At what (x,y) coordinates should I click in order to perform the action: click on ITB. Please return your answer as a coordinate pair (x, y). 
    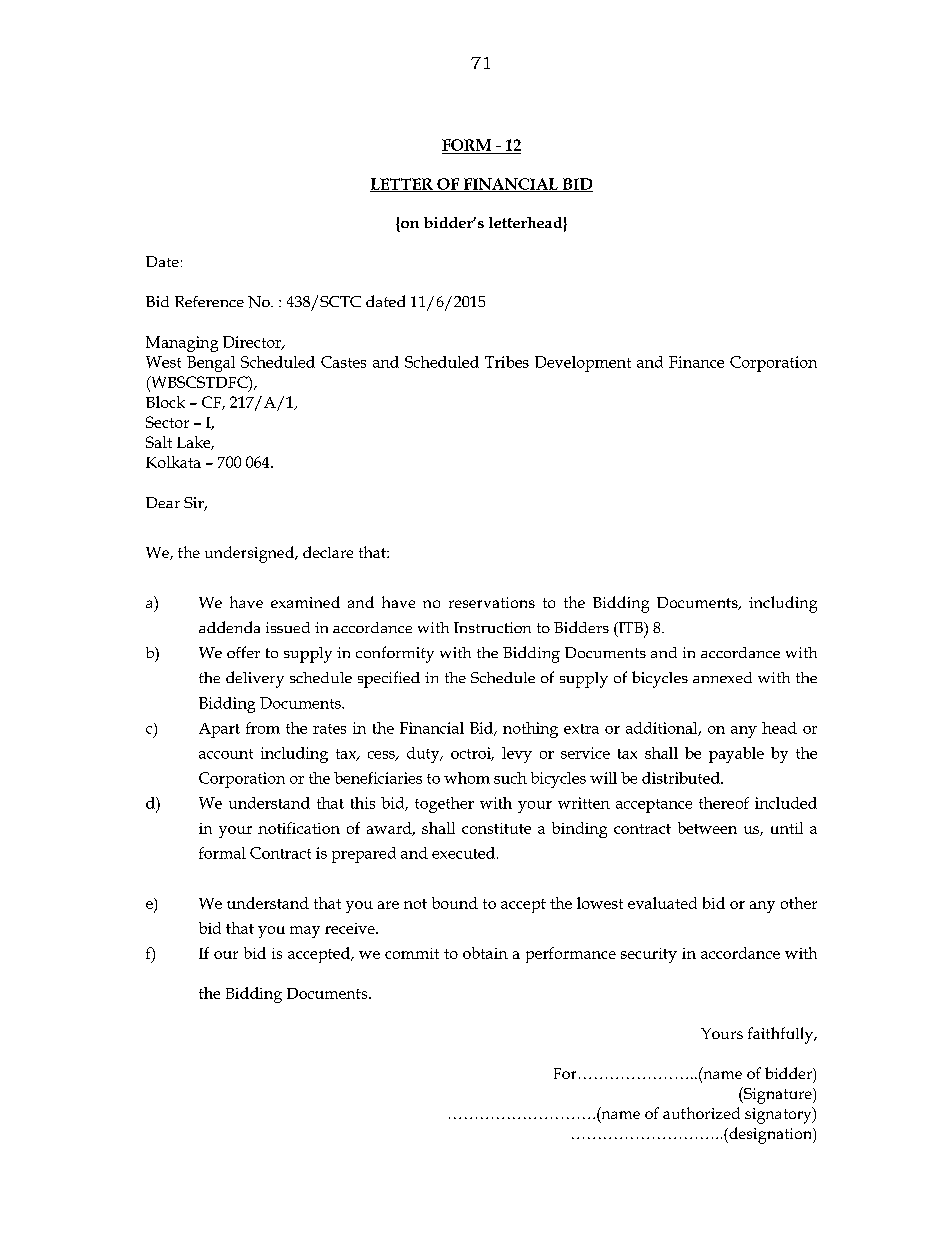
    Looking at the image, I should click on (630, 629).
